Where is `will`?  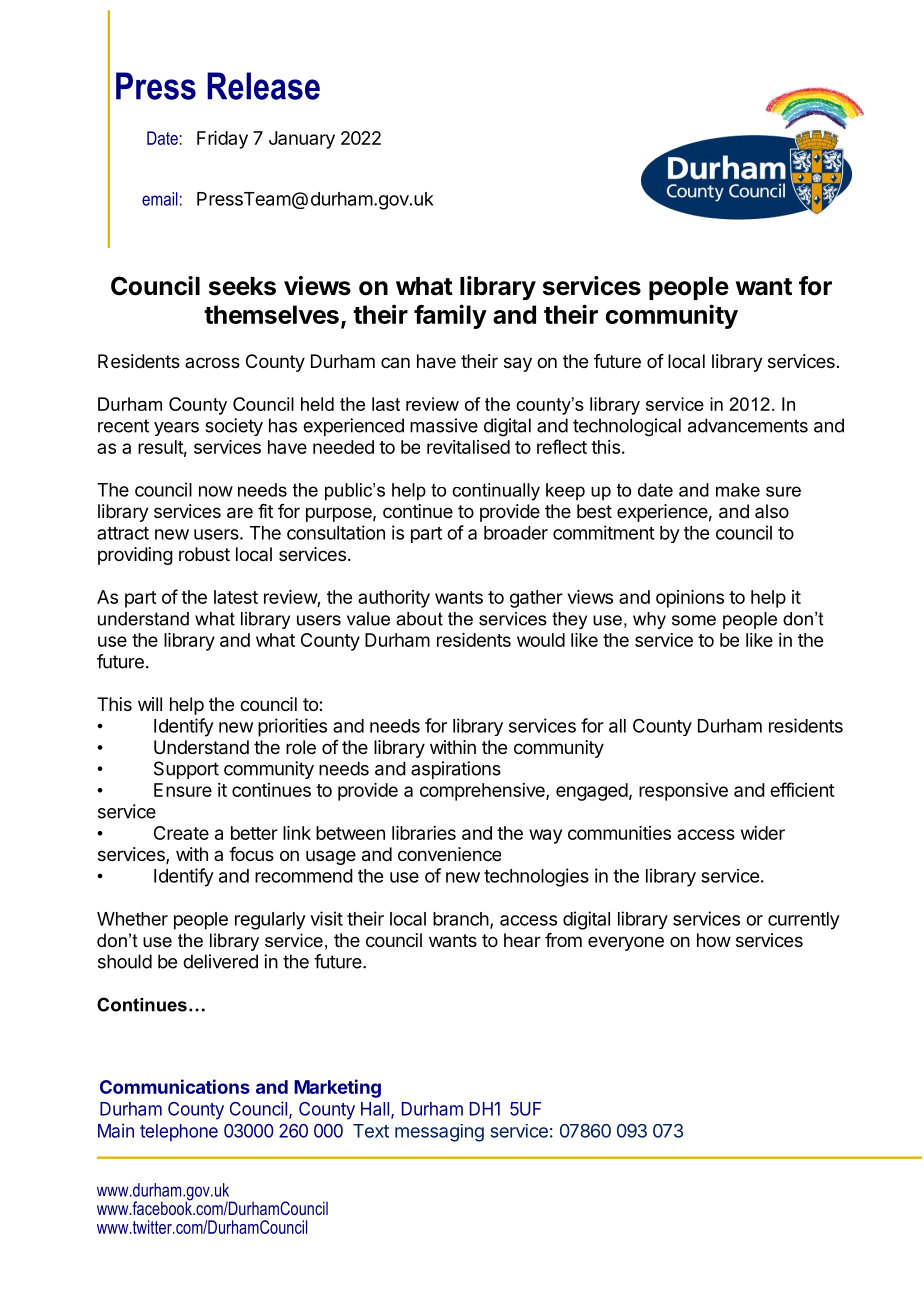 will is located at coordinates (150, 704).
